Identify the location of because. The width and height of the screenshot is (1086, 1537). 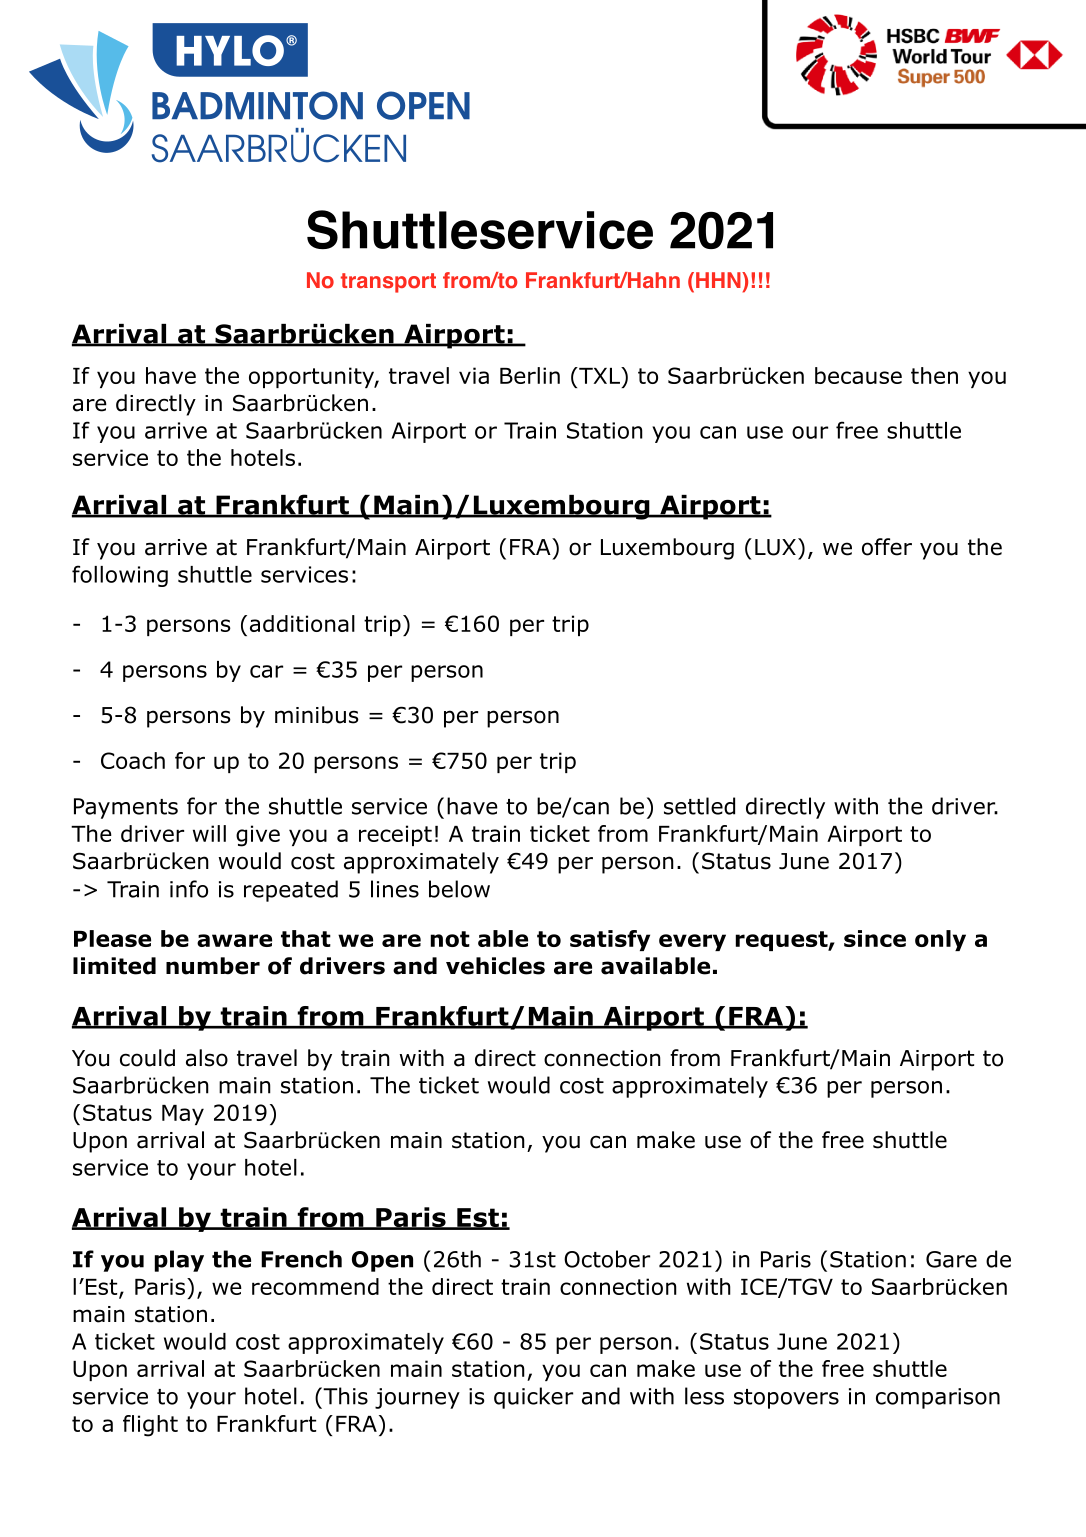
(858, 375).
